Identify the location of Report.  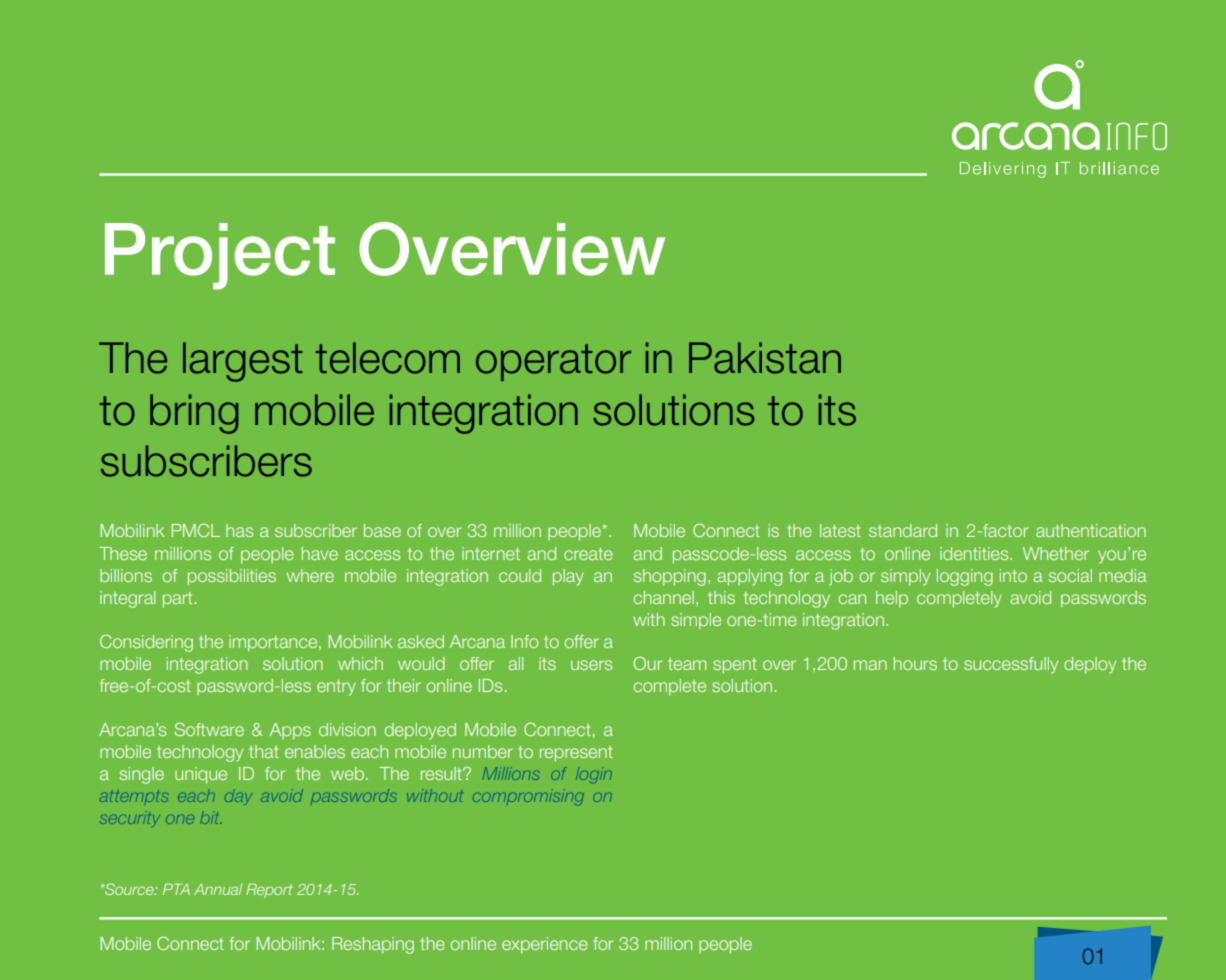
(269, 890).
